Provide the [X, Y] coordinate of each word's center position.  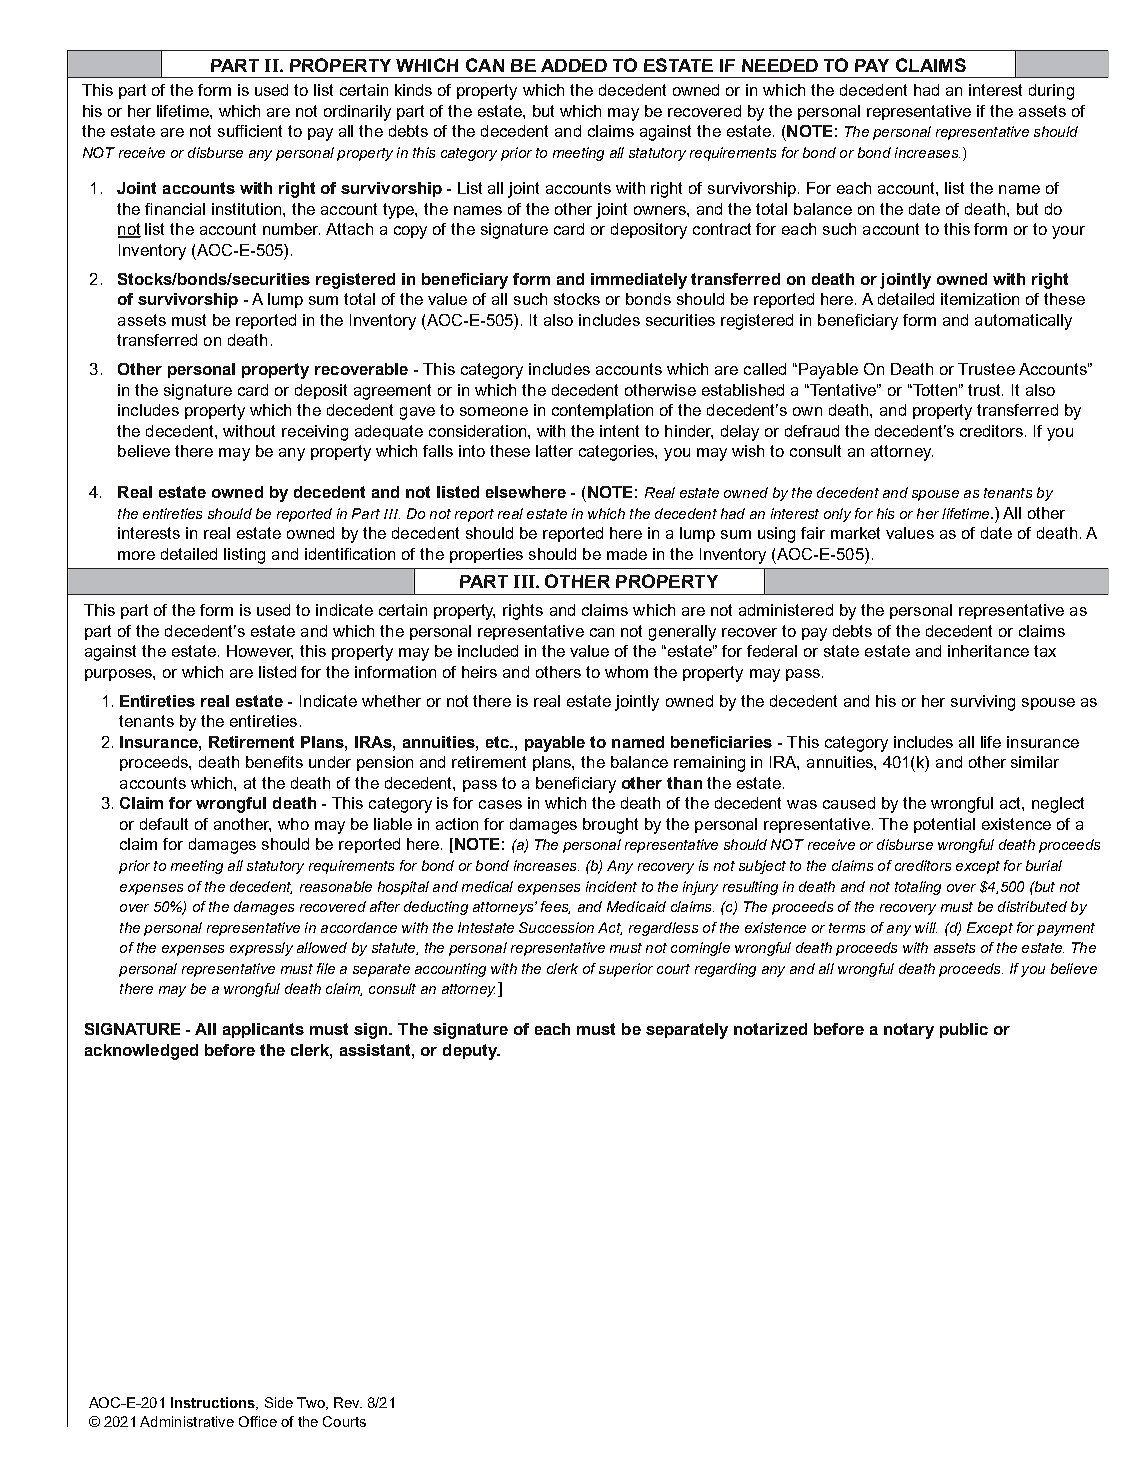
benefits [274, 762]
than [684, 783]
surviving [983, 703]
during [1051, 92]
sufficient [250, 131]
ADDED [574, 65]
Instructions [214, 1403]
